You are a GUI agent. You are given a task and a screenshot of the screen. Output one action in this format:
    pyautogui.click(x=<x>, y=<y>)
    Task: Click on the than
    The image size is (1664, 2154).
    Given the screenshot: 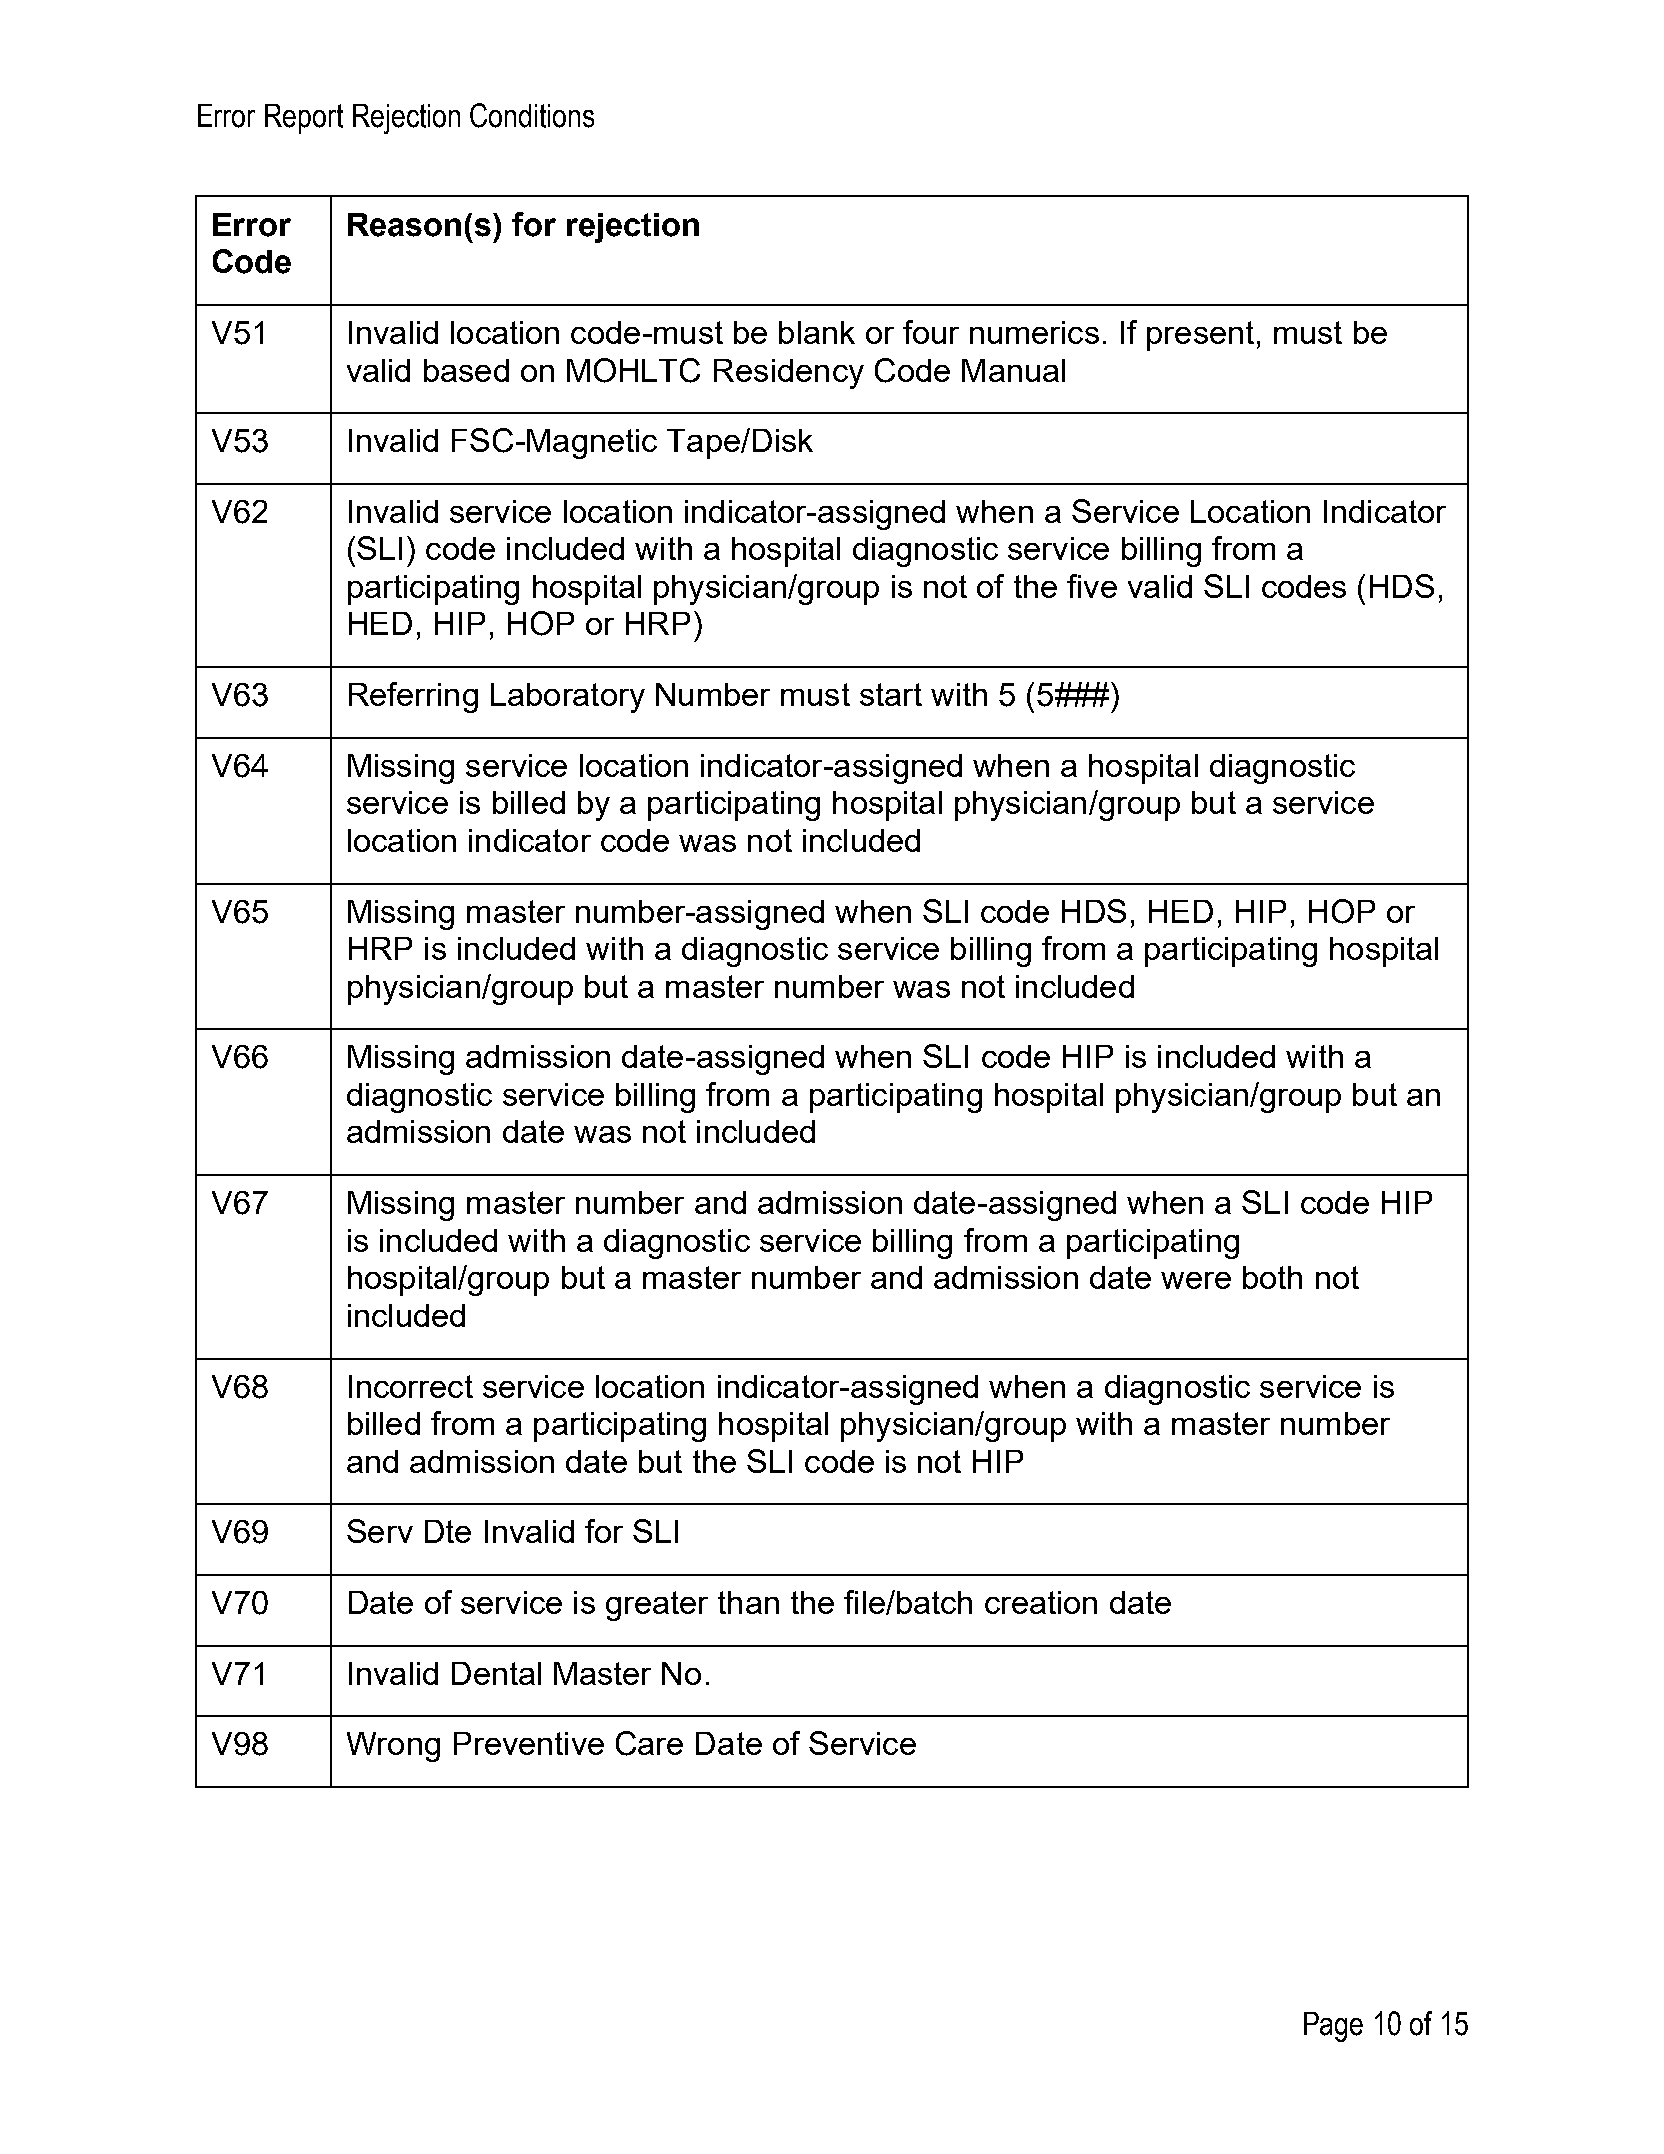 What is the action you would take?
    pyautogui.click(x=748, y=1602)
